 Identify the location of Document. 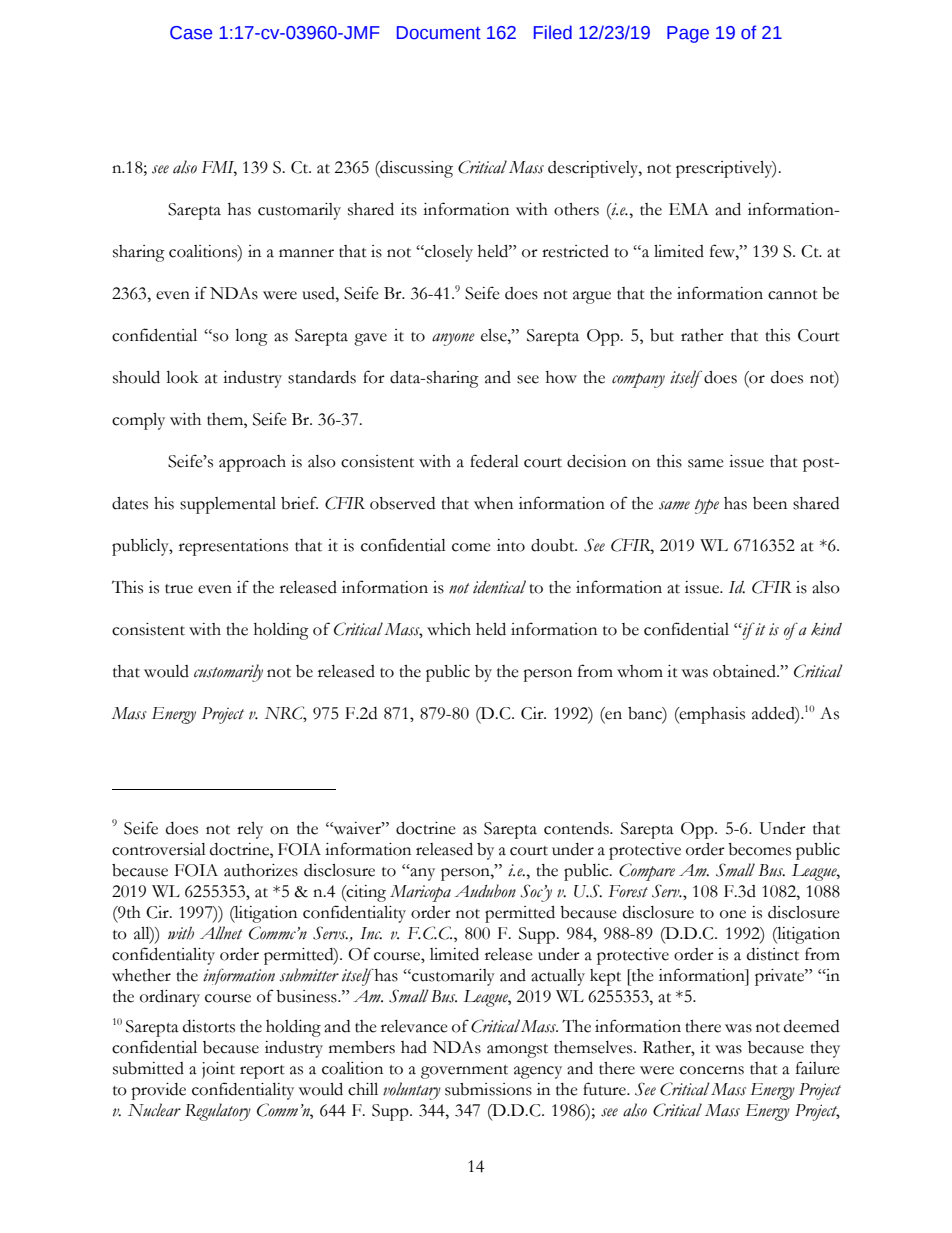
(439, 33).
